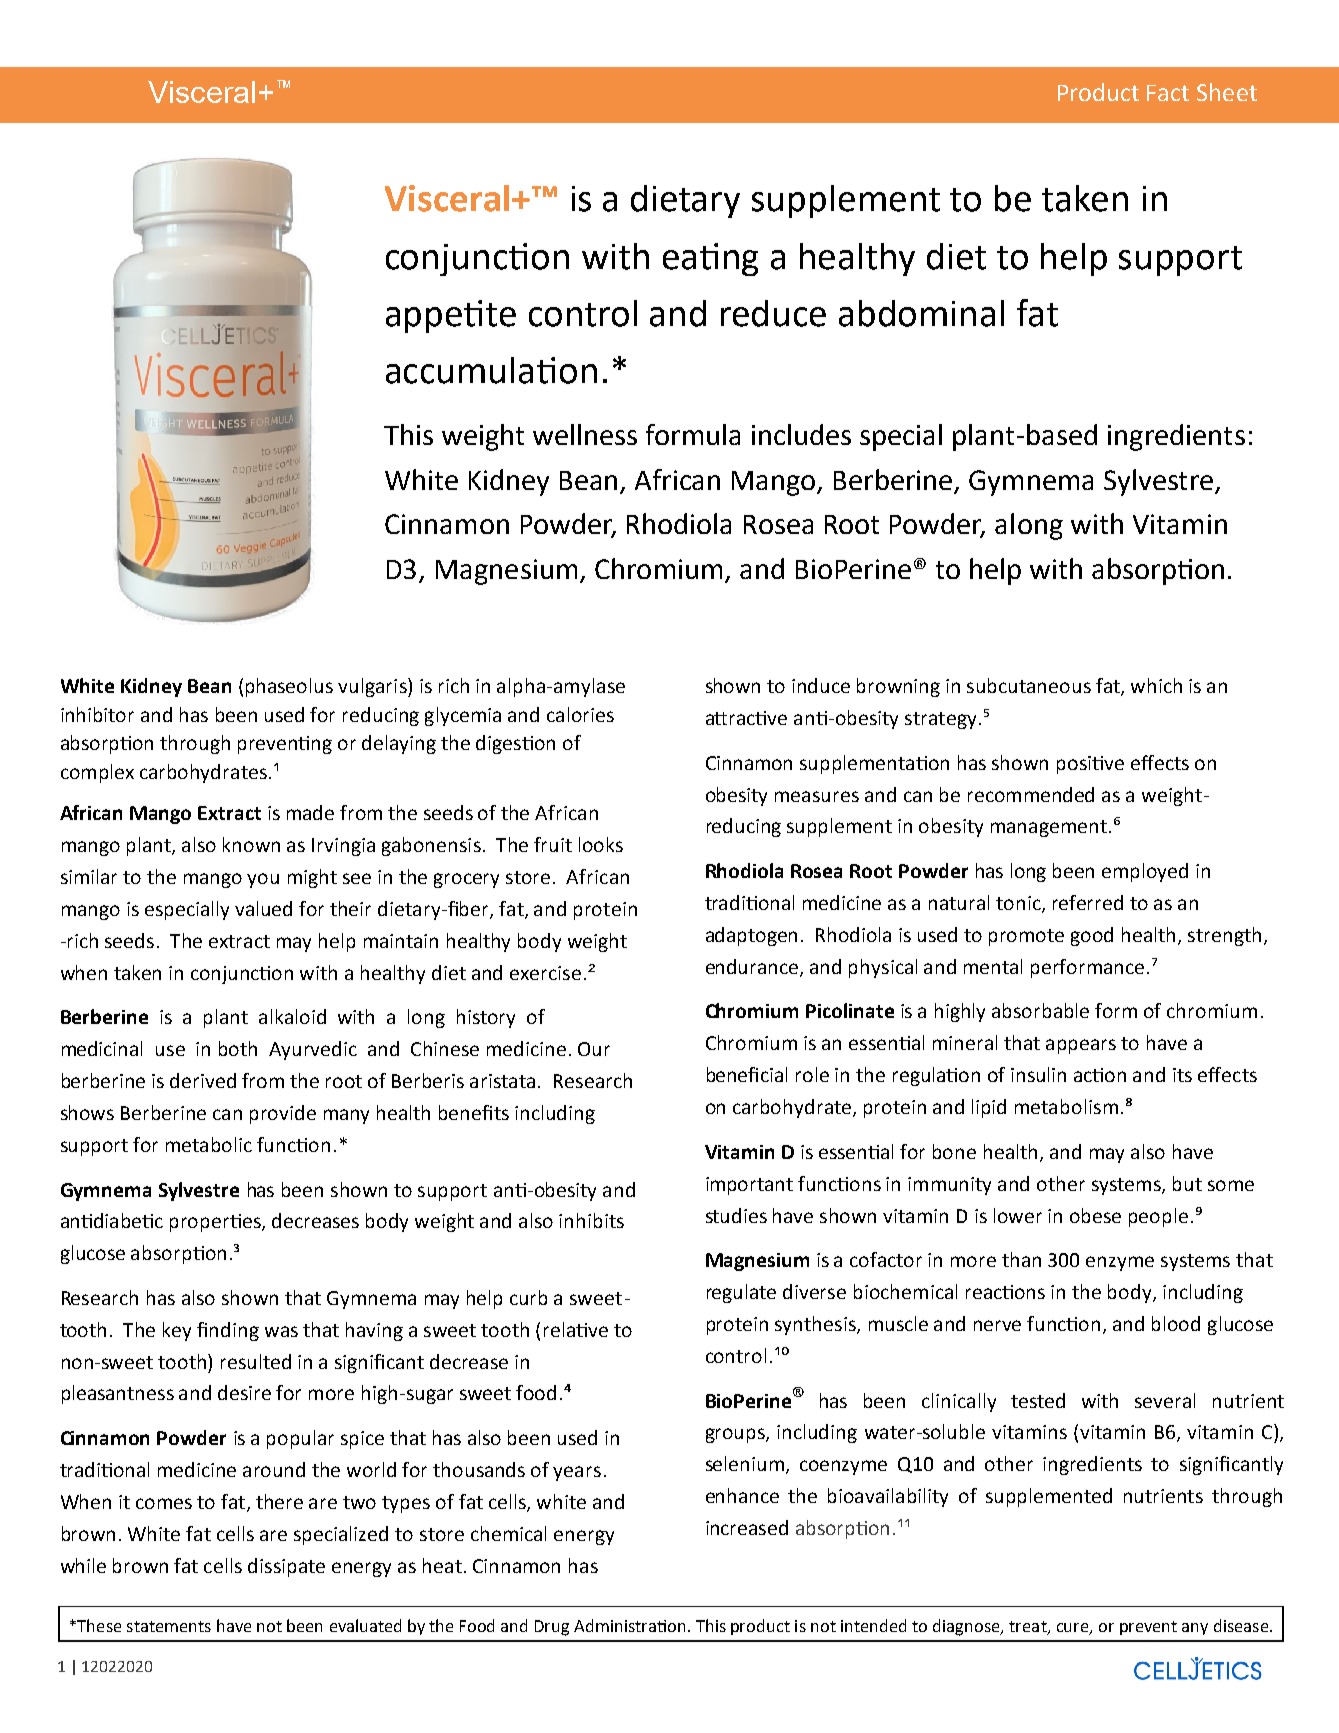 Image resolution: width=1339 pixels, height=1733 pixels. I want to click on vulgaris, so click(373, 687).
